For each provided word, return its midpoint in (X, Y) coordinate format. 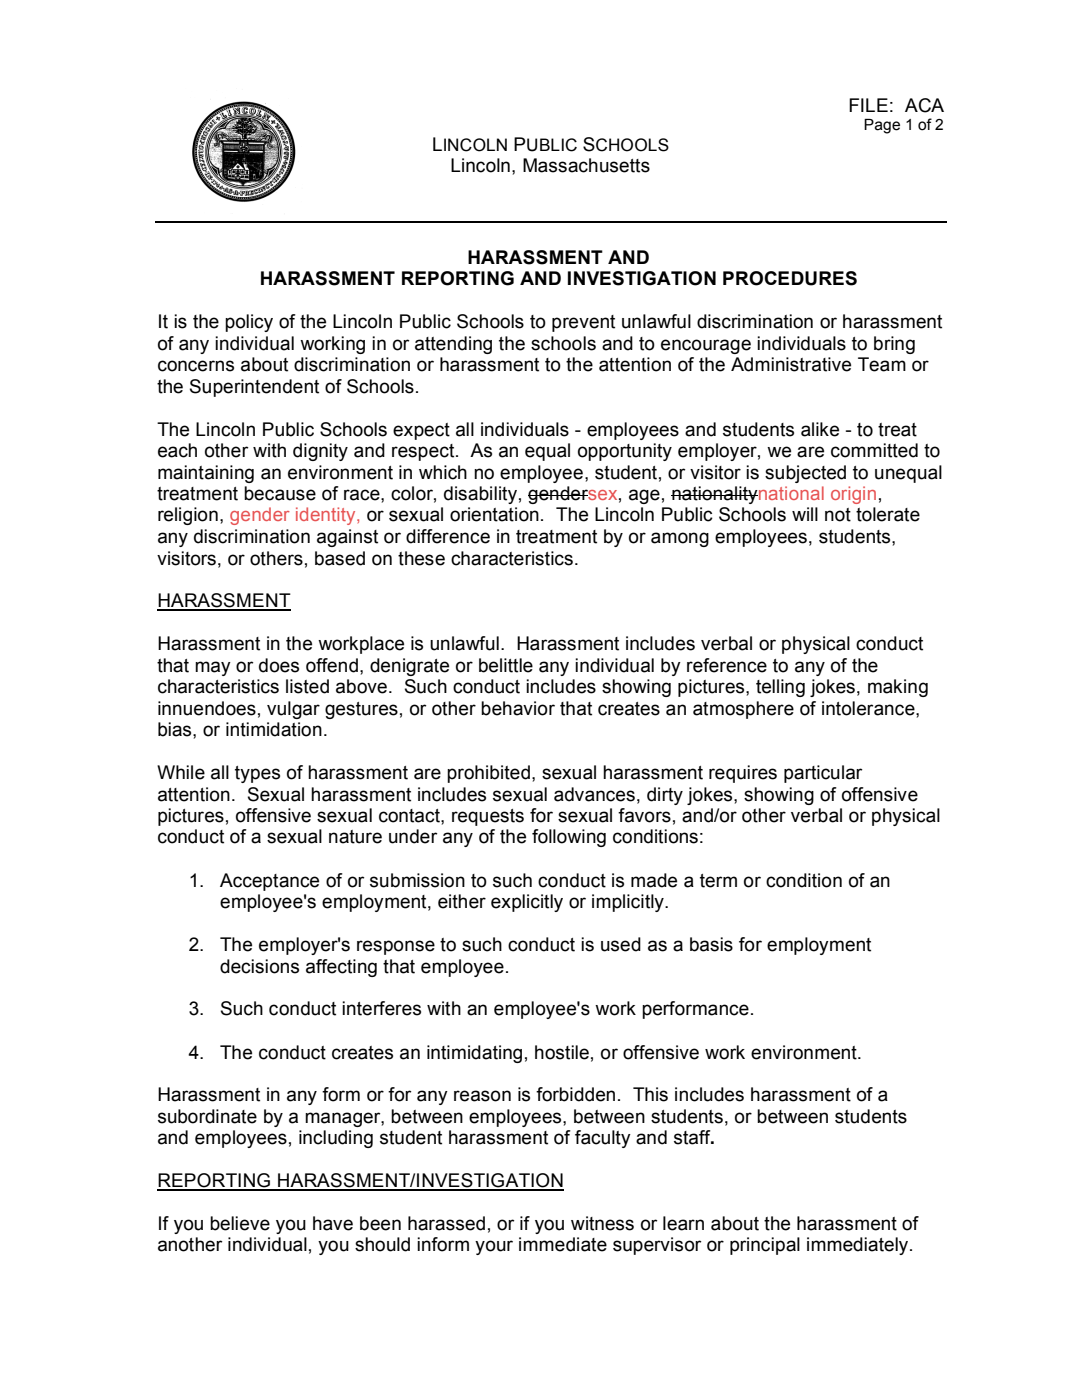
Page (882, 126)
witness (602, 1223)
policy (249, 323)
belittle (506, 665)
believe (240, 1223)
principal (765, 1246)
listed (307, 686)
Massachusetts (586, 165)
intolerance (869, 708)
